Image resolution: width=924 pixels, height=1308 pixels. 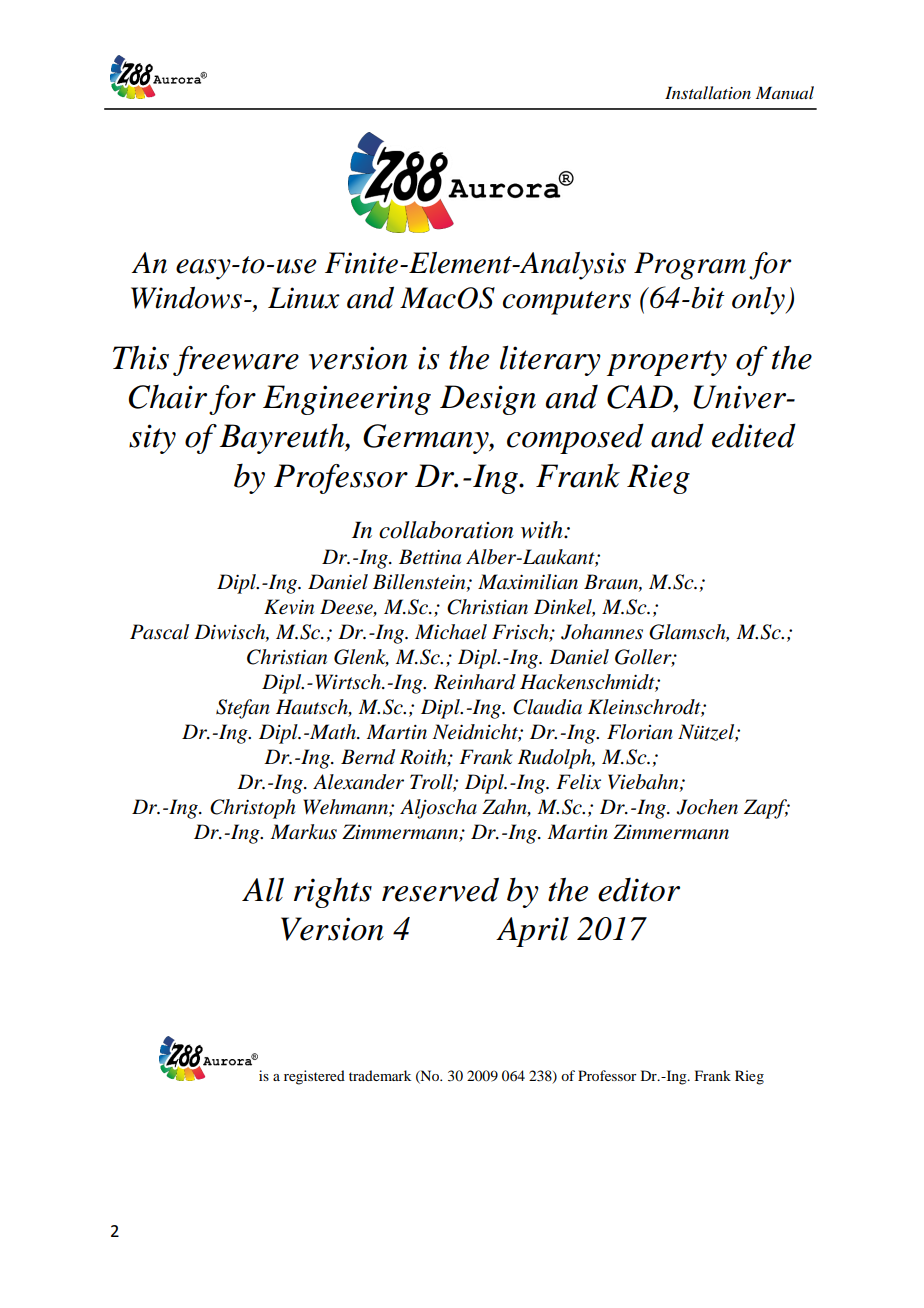 What do you see at coordinates (243, 709) in the screenshot?
I see `Stefan` at bounding box center [243, 709].
